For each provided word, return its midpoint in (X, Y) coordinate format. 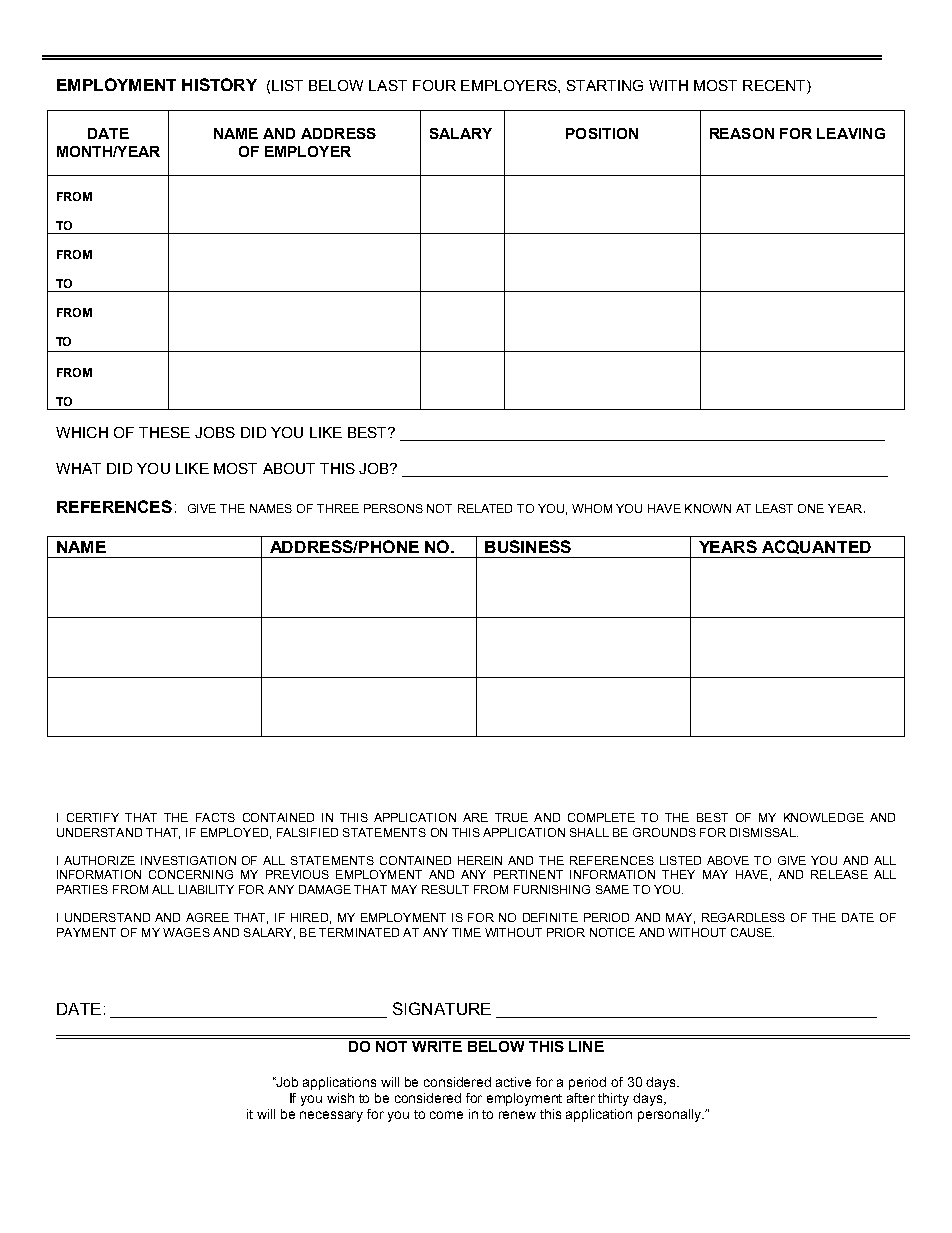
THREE (338, 508)
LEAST (774, 508)
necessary (331, 1116)
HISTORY (219, 84)
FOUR (434, 85)
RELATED (485, 508)
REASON (742, 133)
